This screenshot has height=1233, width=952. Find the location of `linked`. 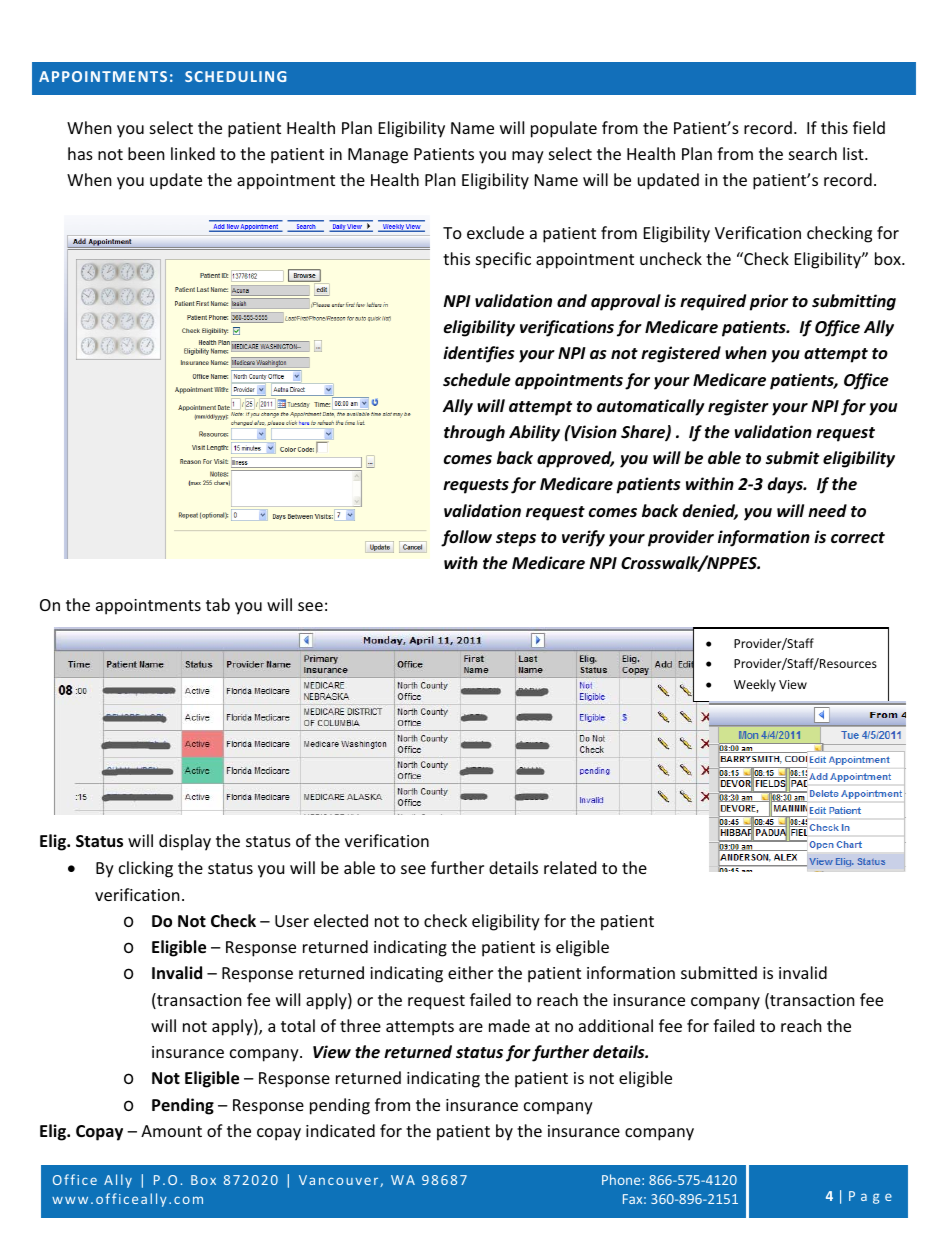

linked is located at coordinates (193, 153).
